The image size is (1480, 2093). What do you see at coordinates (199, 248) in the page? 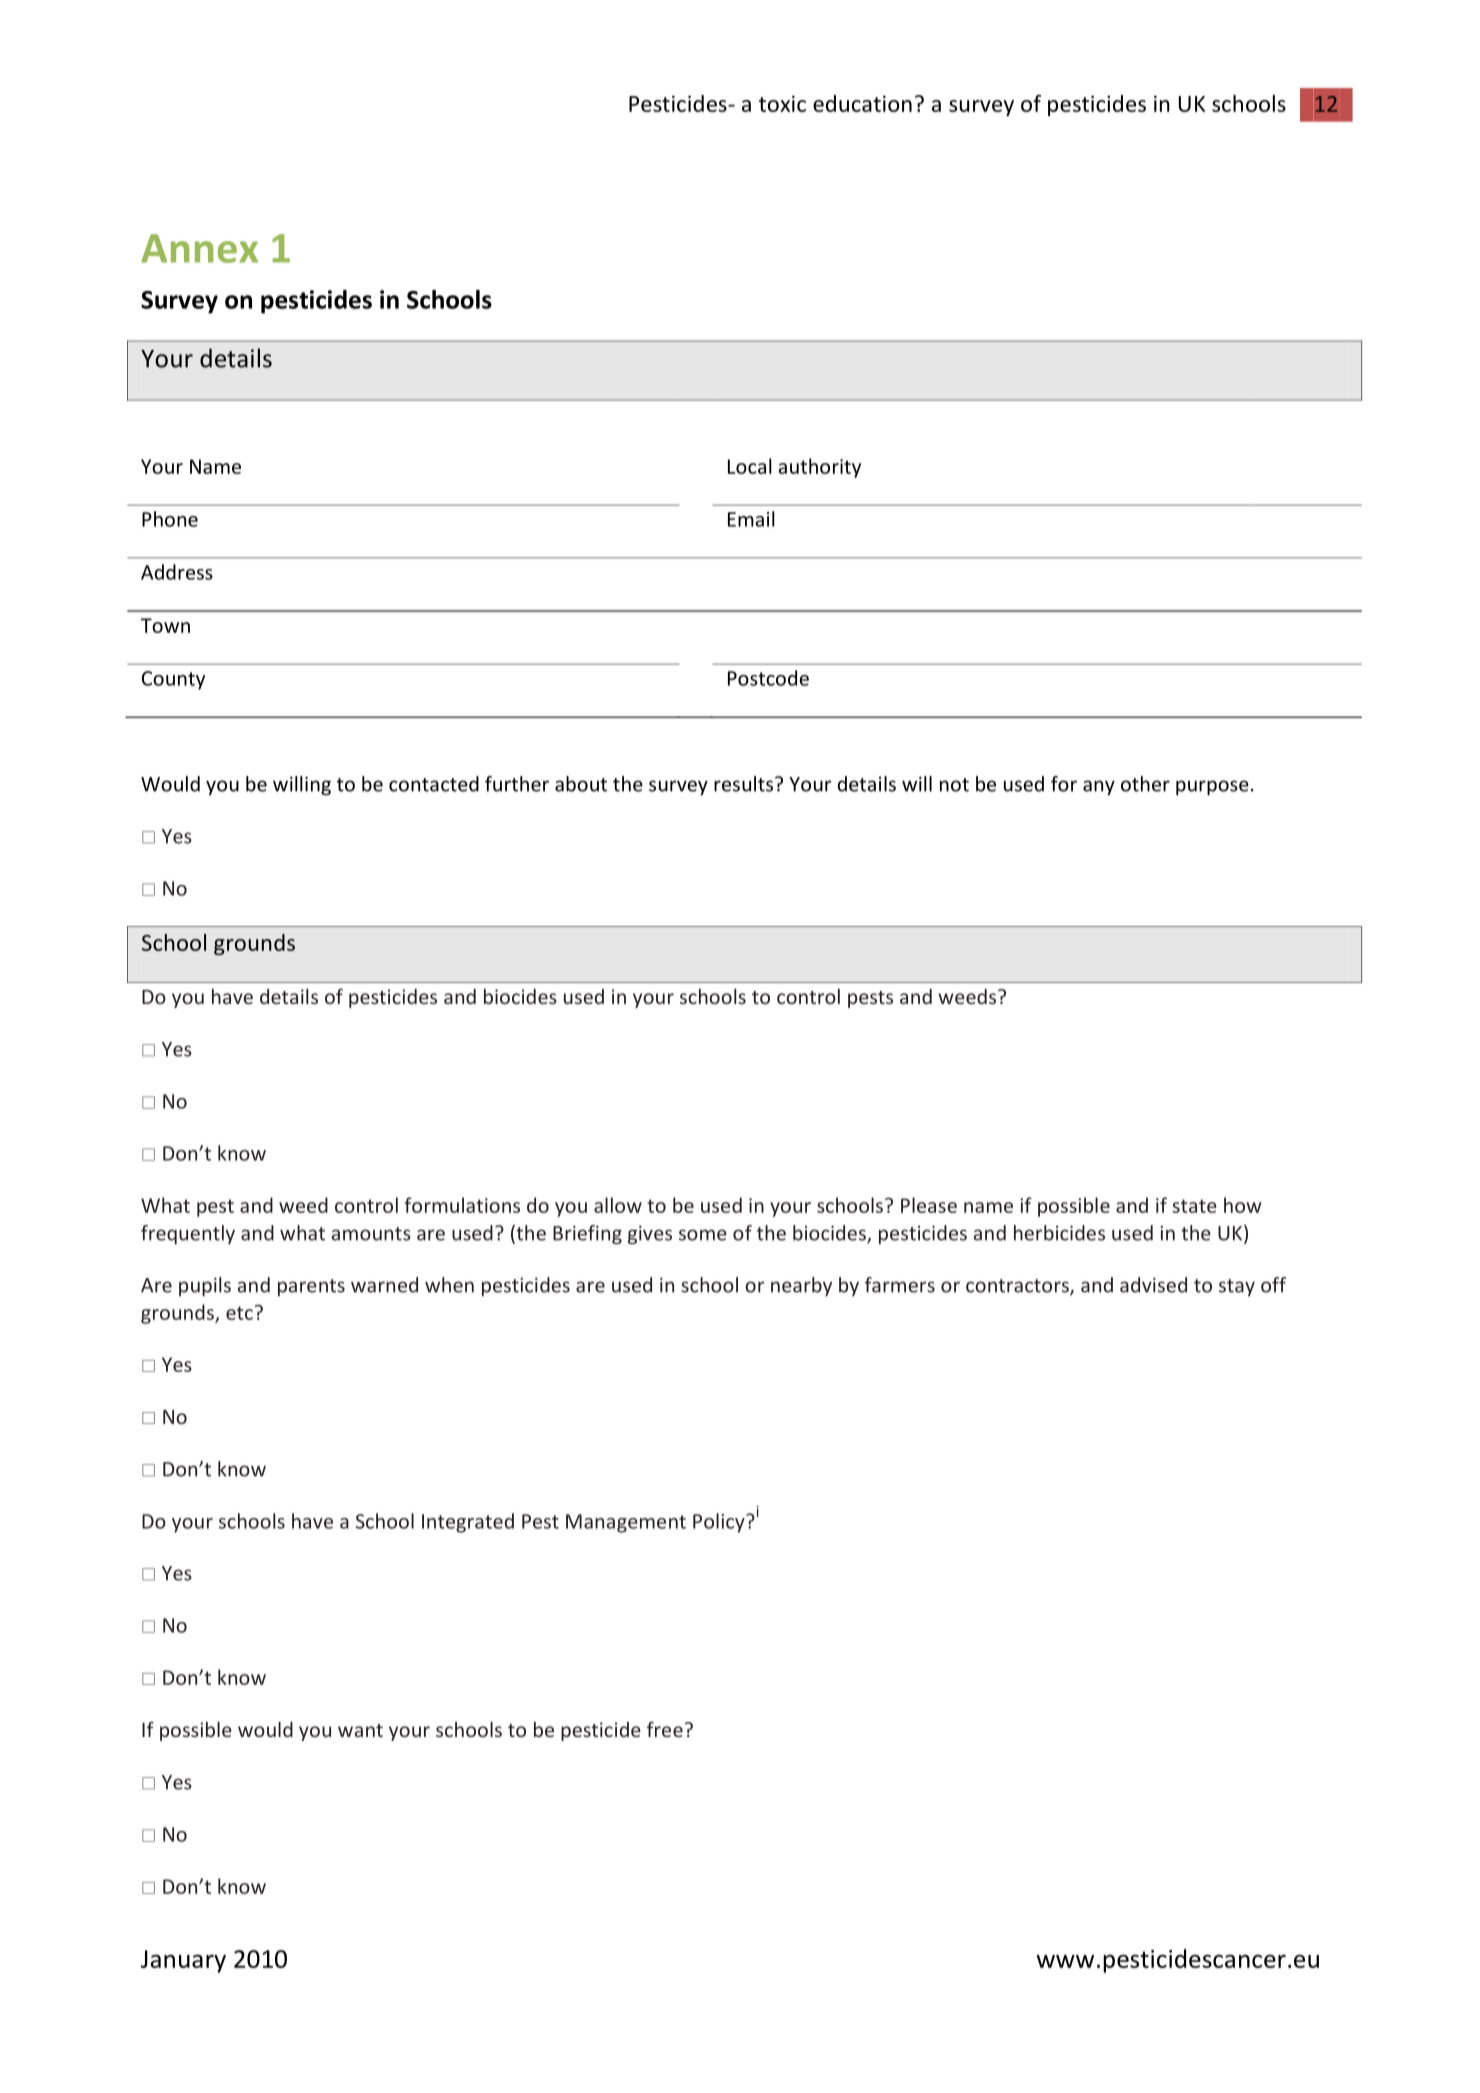
I see `Annex` at bounding box center [199, 248].
